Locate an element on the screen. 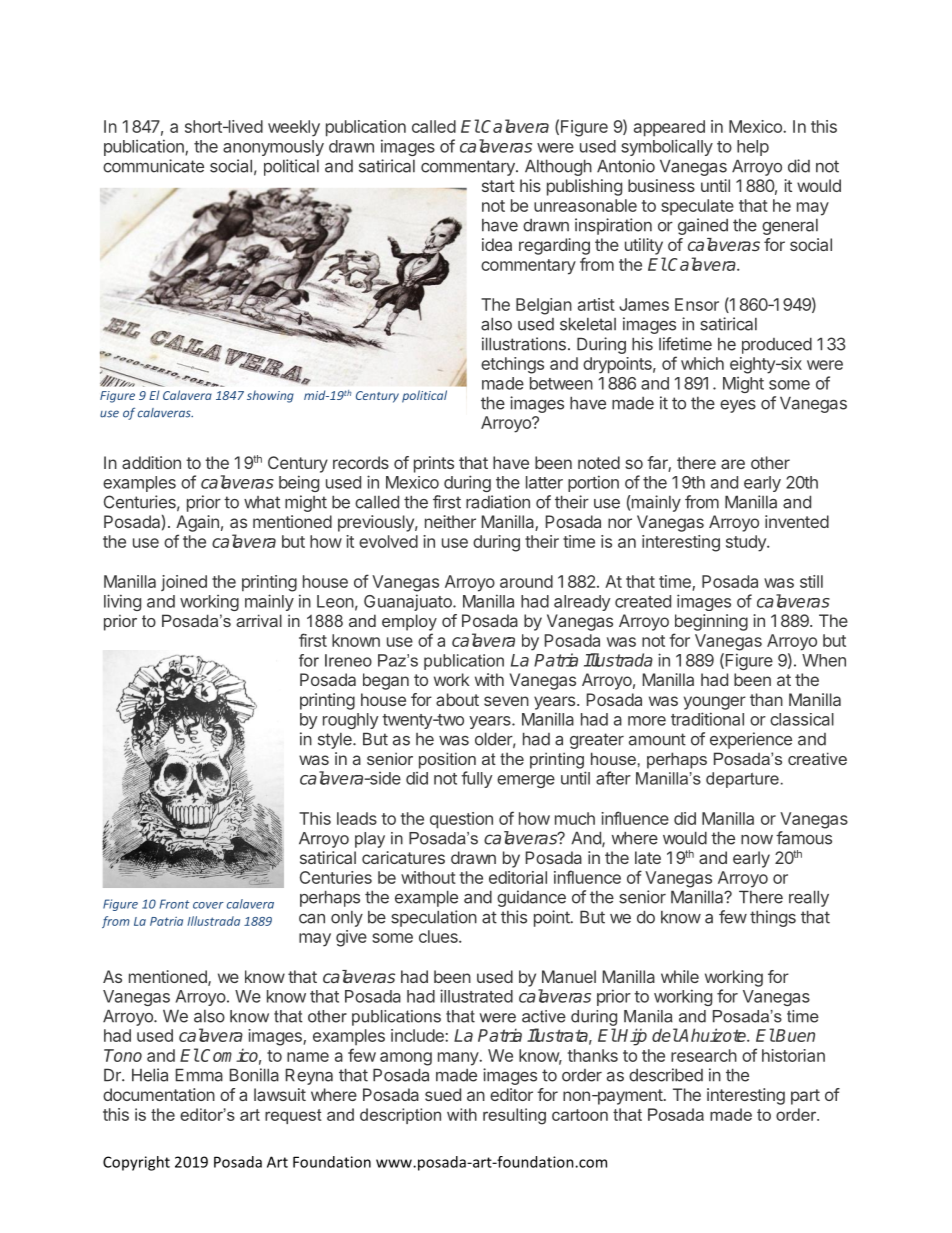 This screenshot has height=1233, width=952. cover is located at coordinates (208, 905).
